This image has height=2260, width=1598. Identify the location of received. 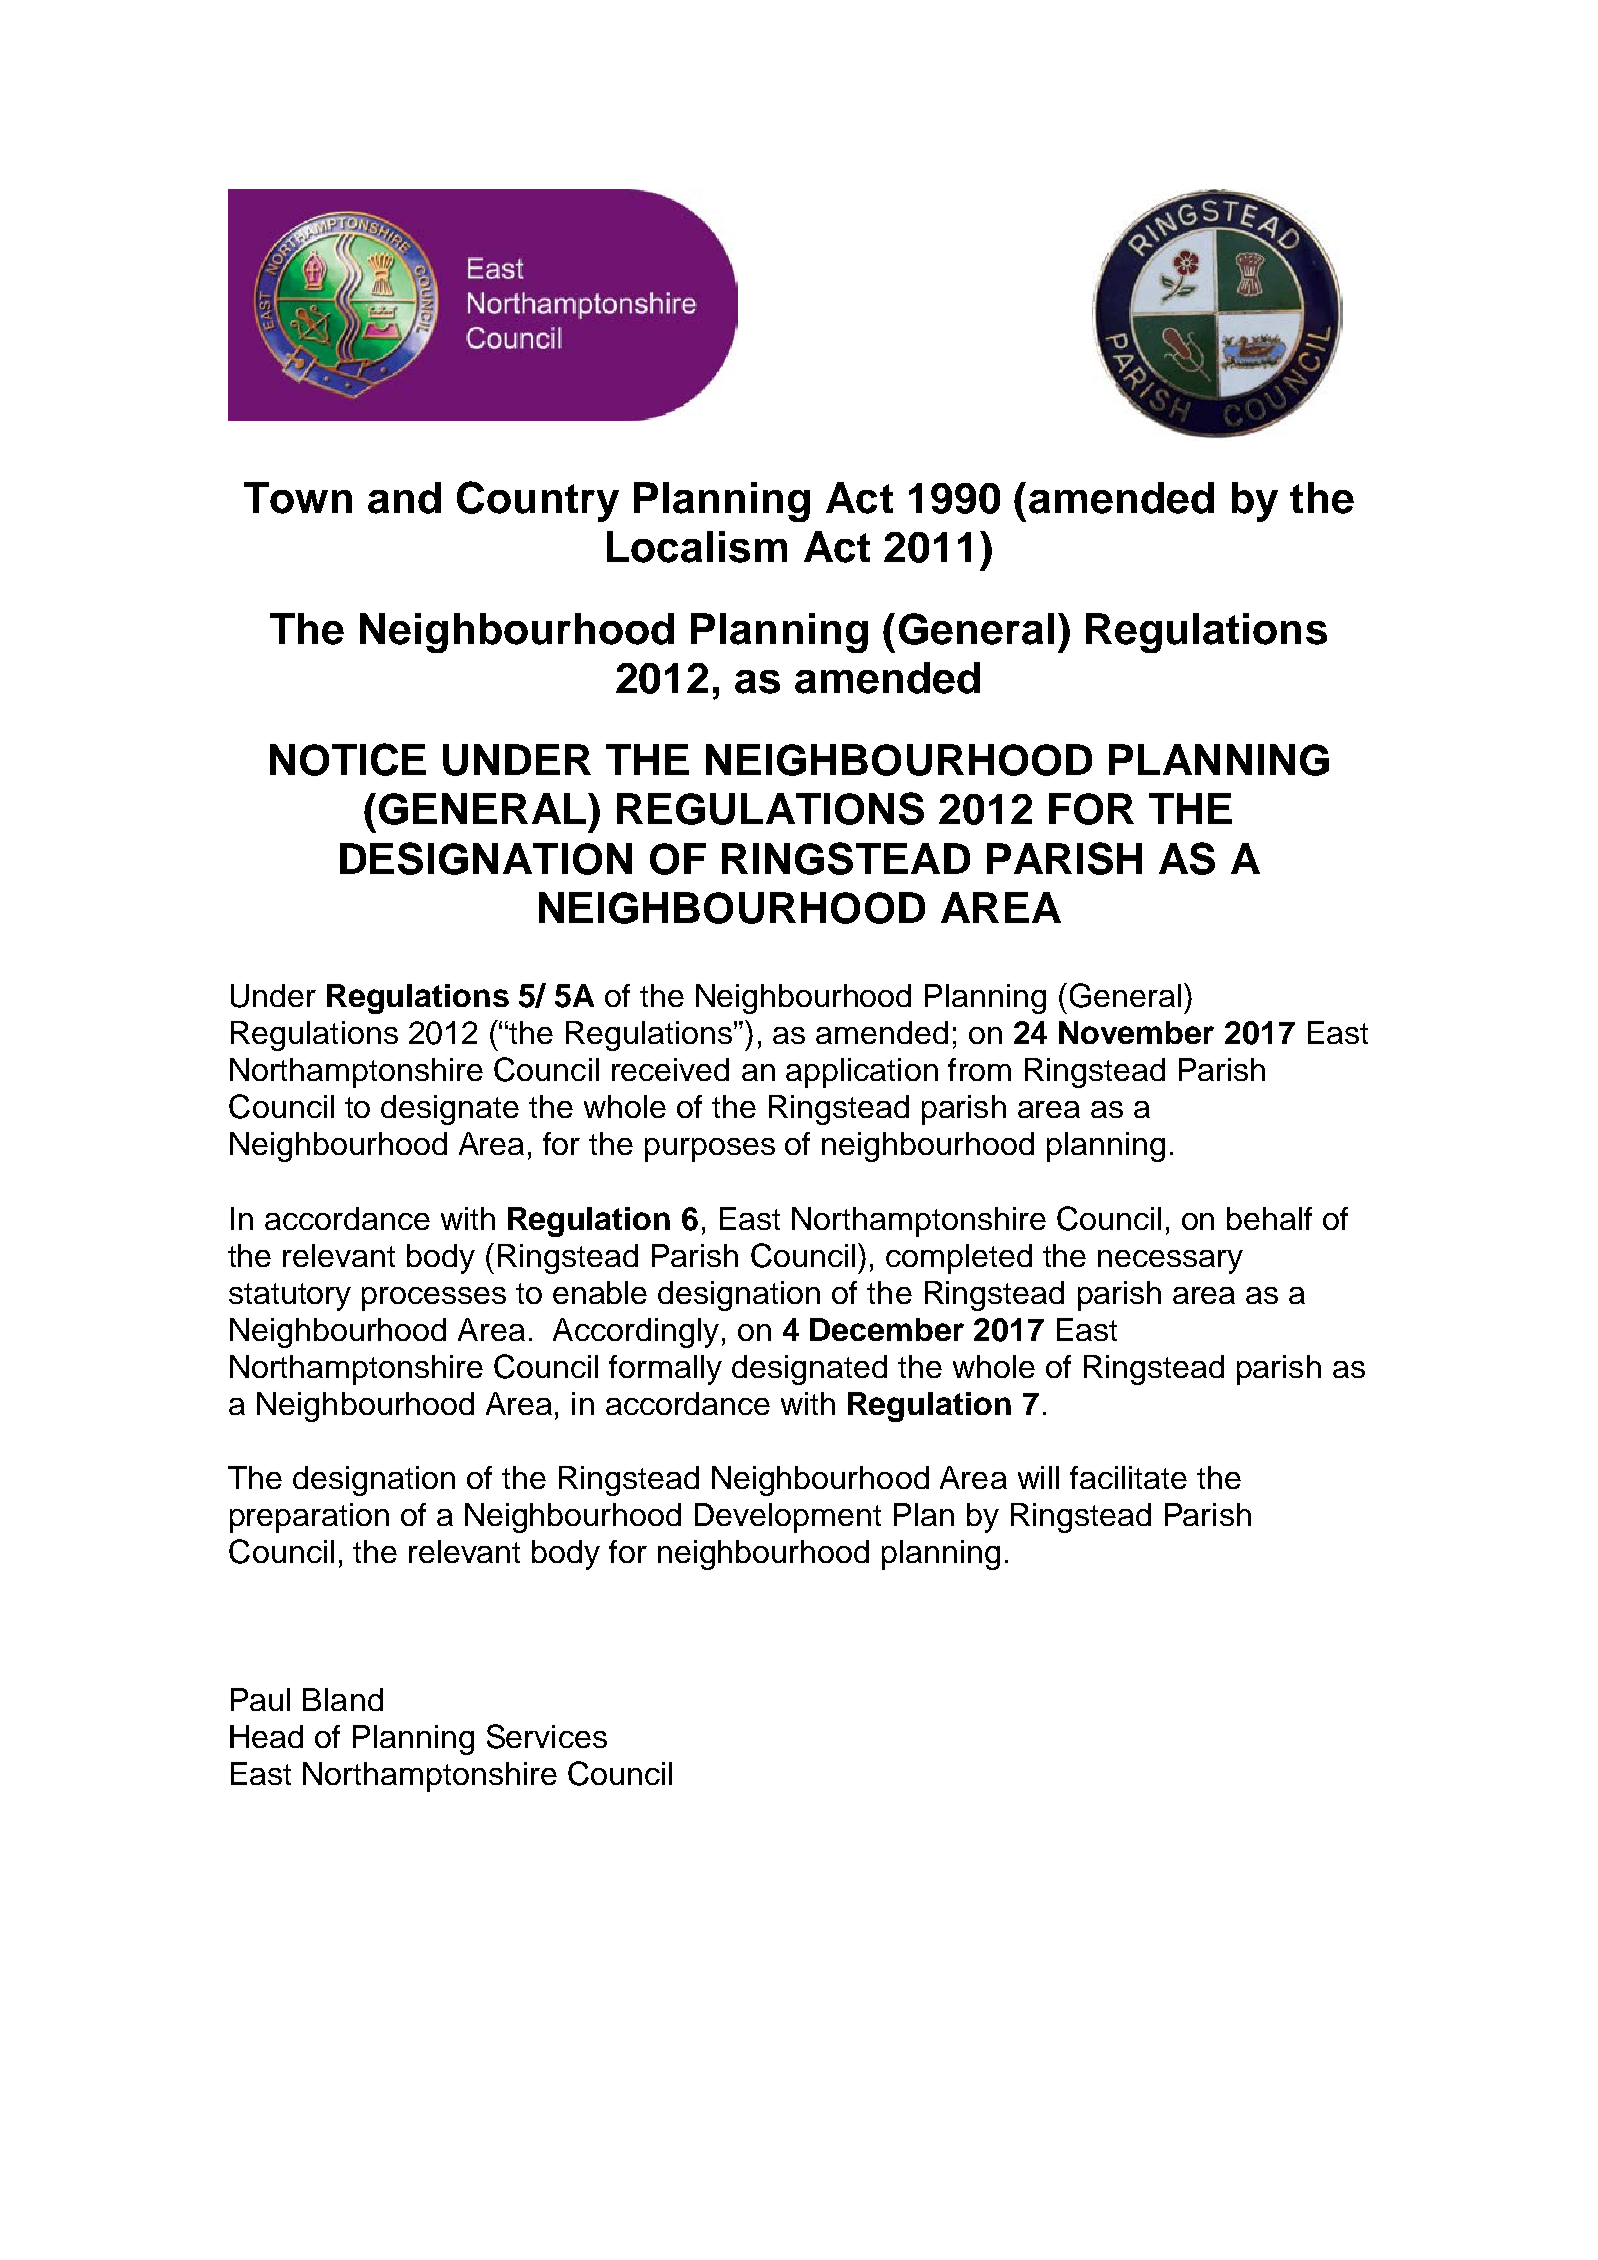
(670, 1069).
